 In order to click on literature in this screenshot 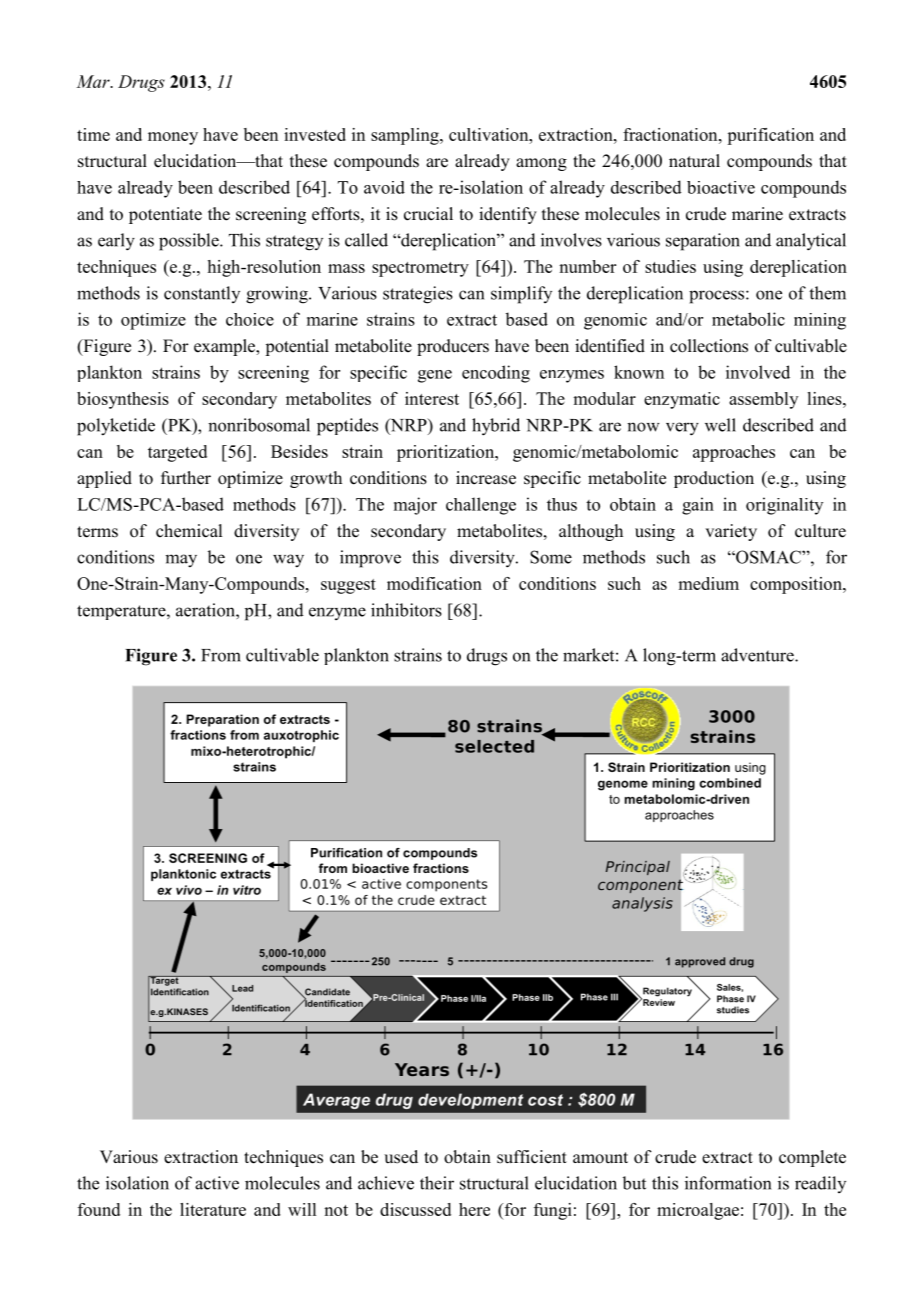, I will do `click(213, 1209)`.
